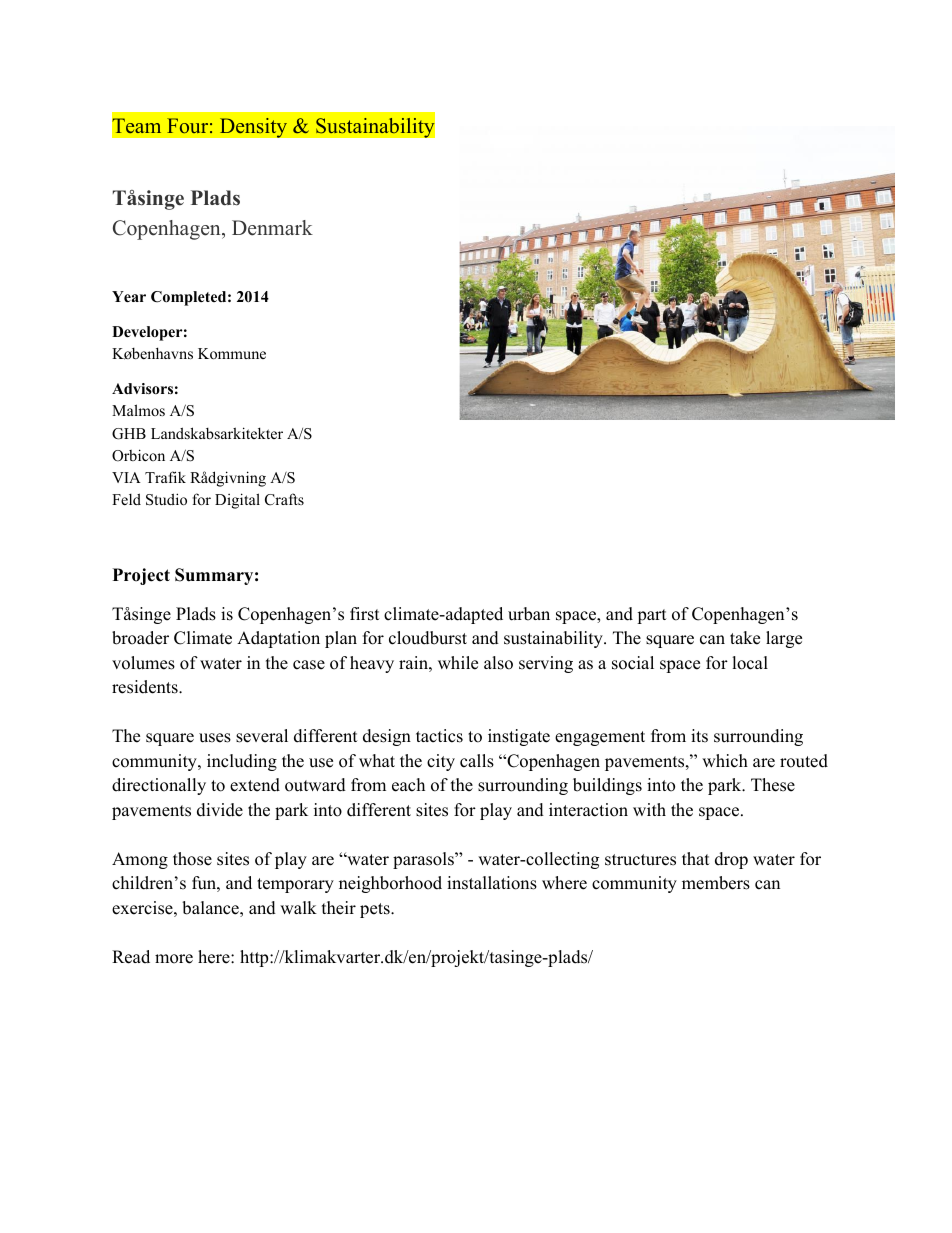 The image size is (952, 1233). I want to click on Crafts, so click(284, 499).
